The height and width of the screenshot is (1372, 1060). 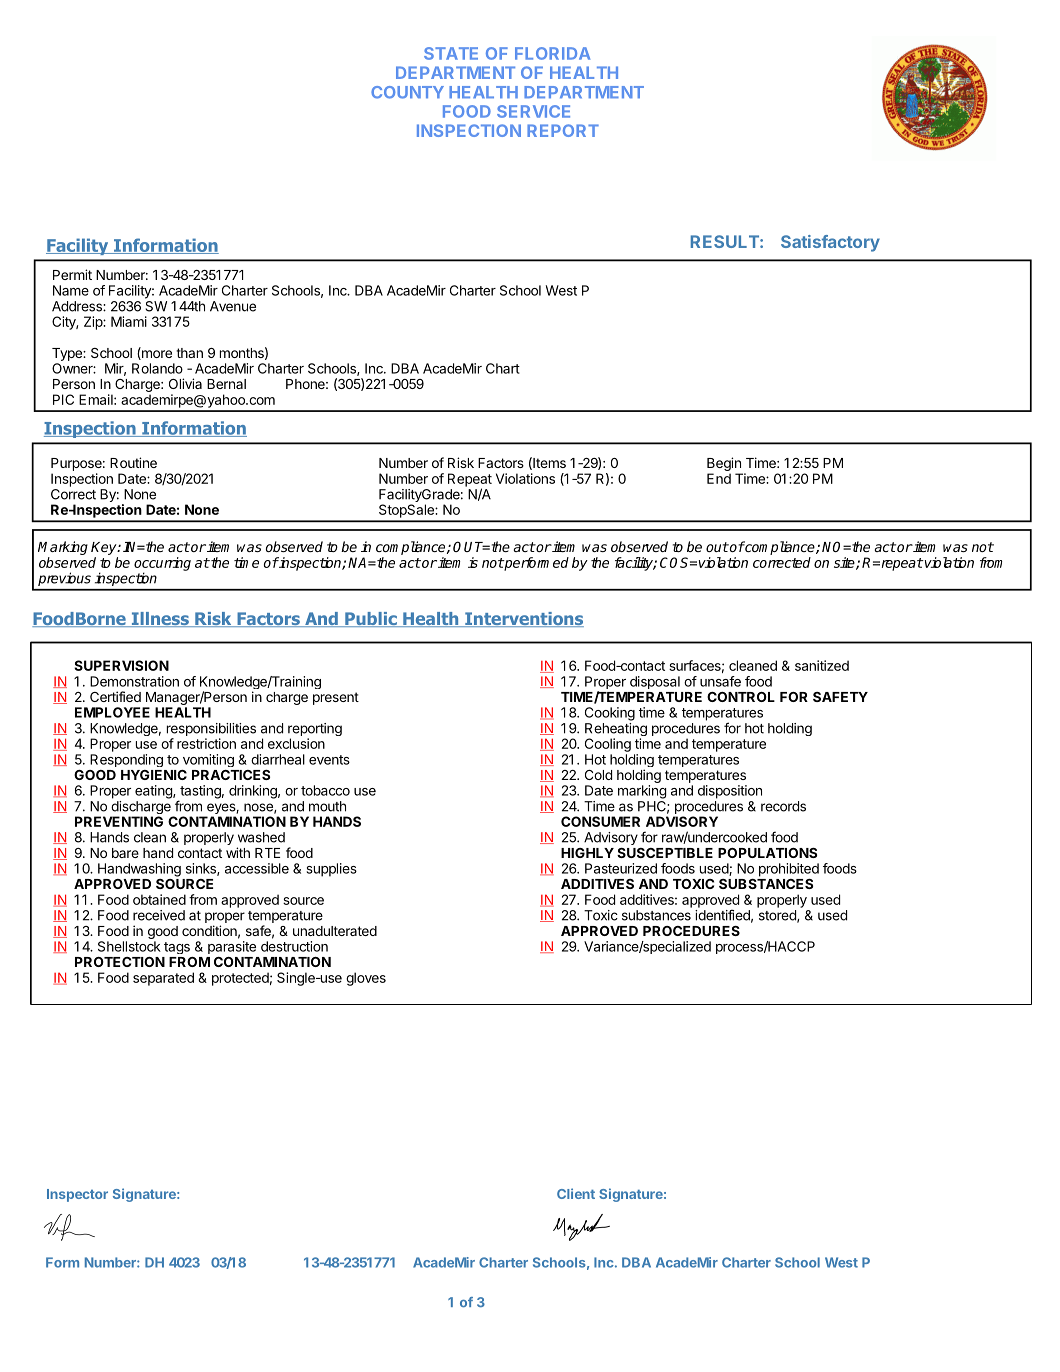 I want to click on Pasteurized, so click(x=621, y=868).
